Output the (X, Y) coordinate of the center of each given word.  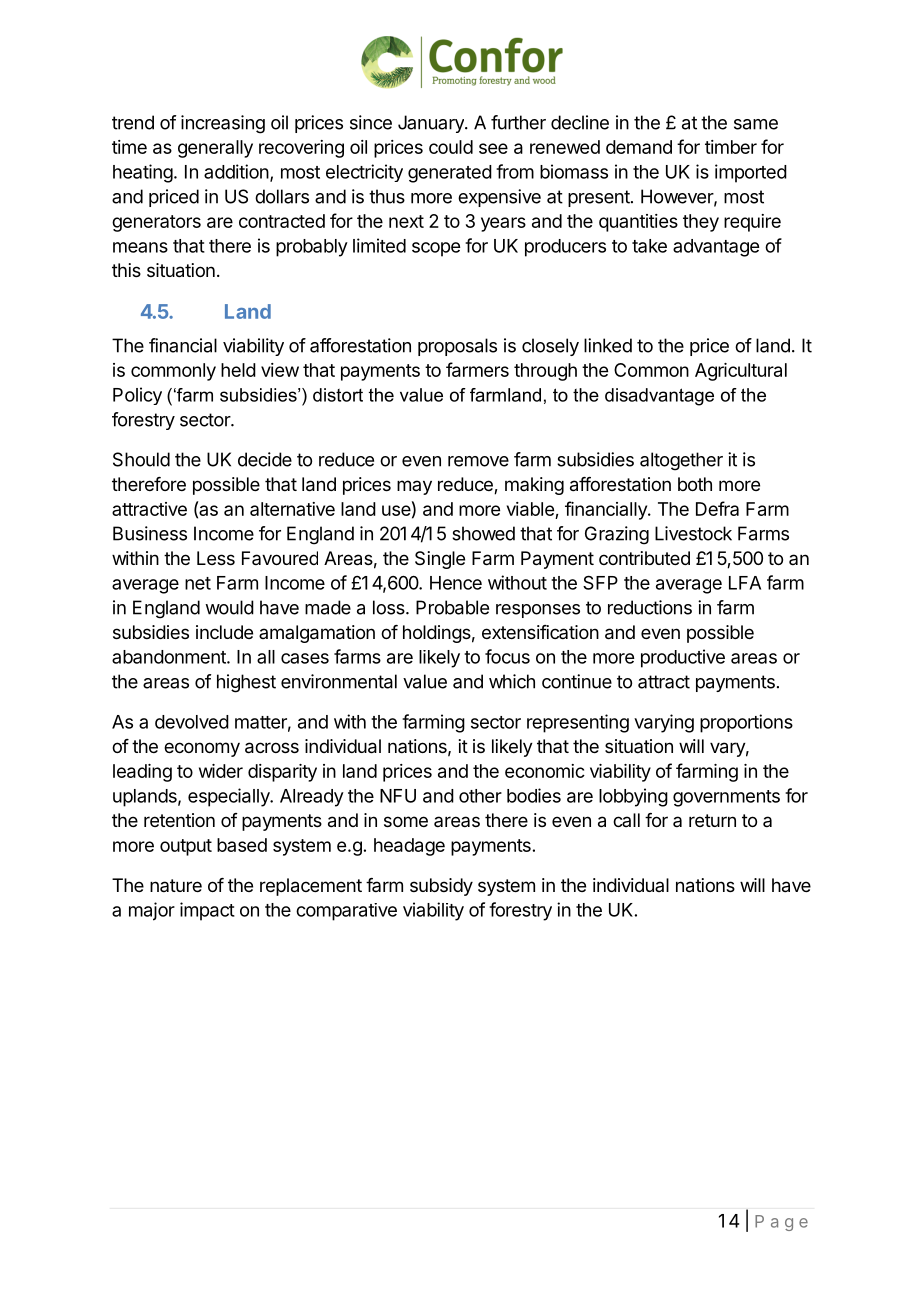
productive (683, 658)
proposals (457, 347)
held (238, 370)
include (224, 632)
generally (215, 149)
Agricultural (741, 372)
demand (639, 147)
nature (176, 885)
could (451, 147)
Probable (452, 607)
